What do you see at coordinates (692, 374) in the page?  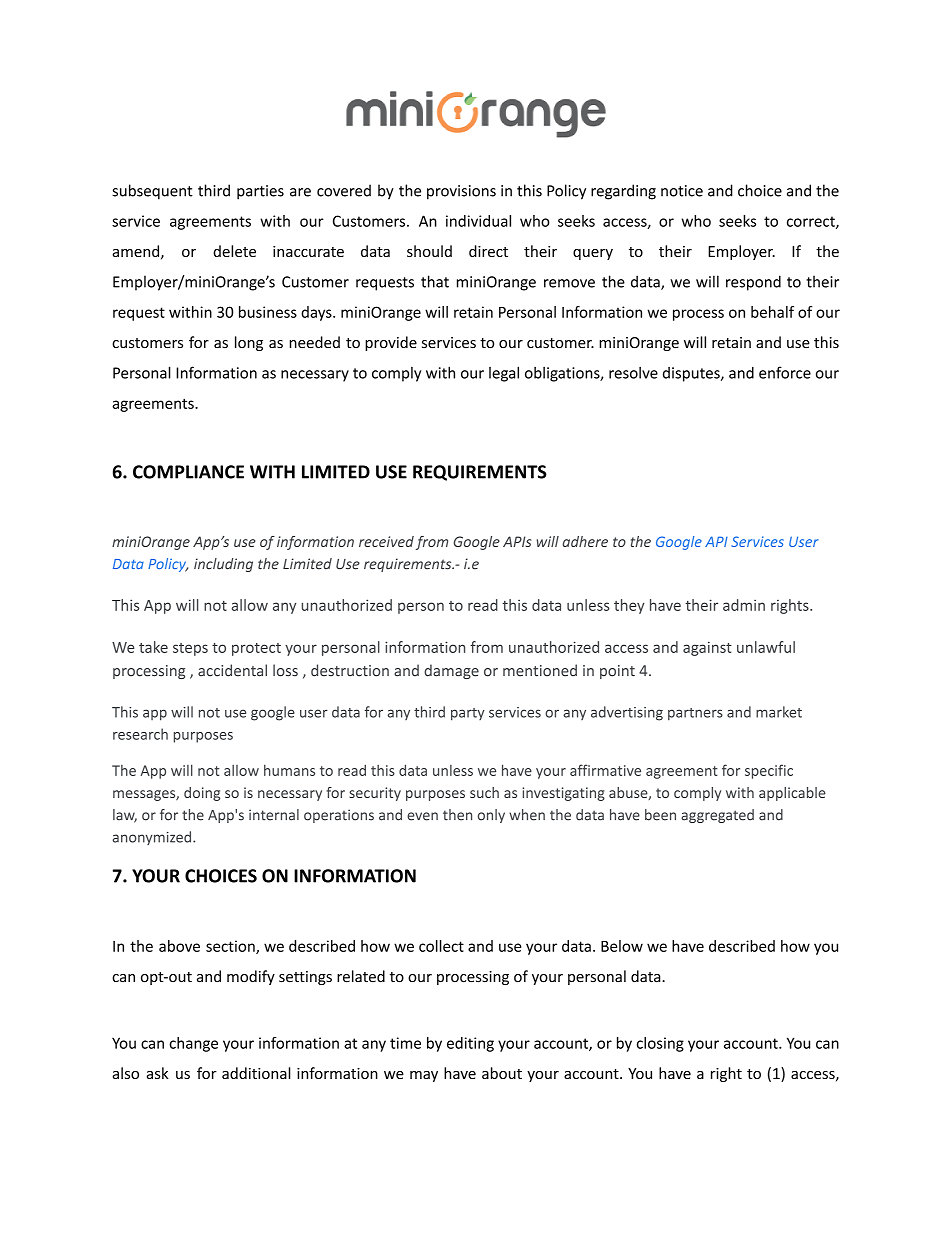 I see `disputes` at bounding box center [692, 374].
